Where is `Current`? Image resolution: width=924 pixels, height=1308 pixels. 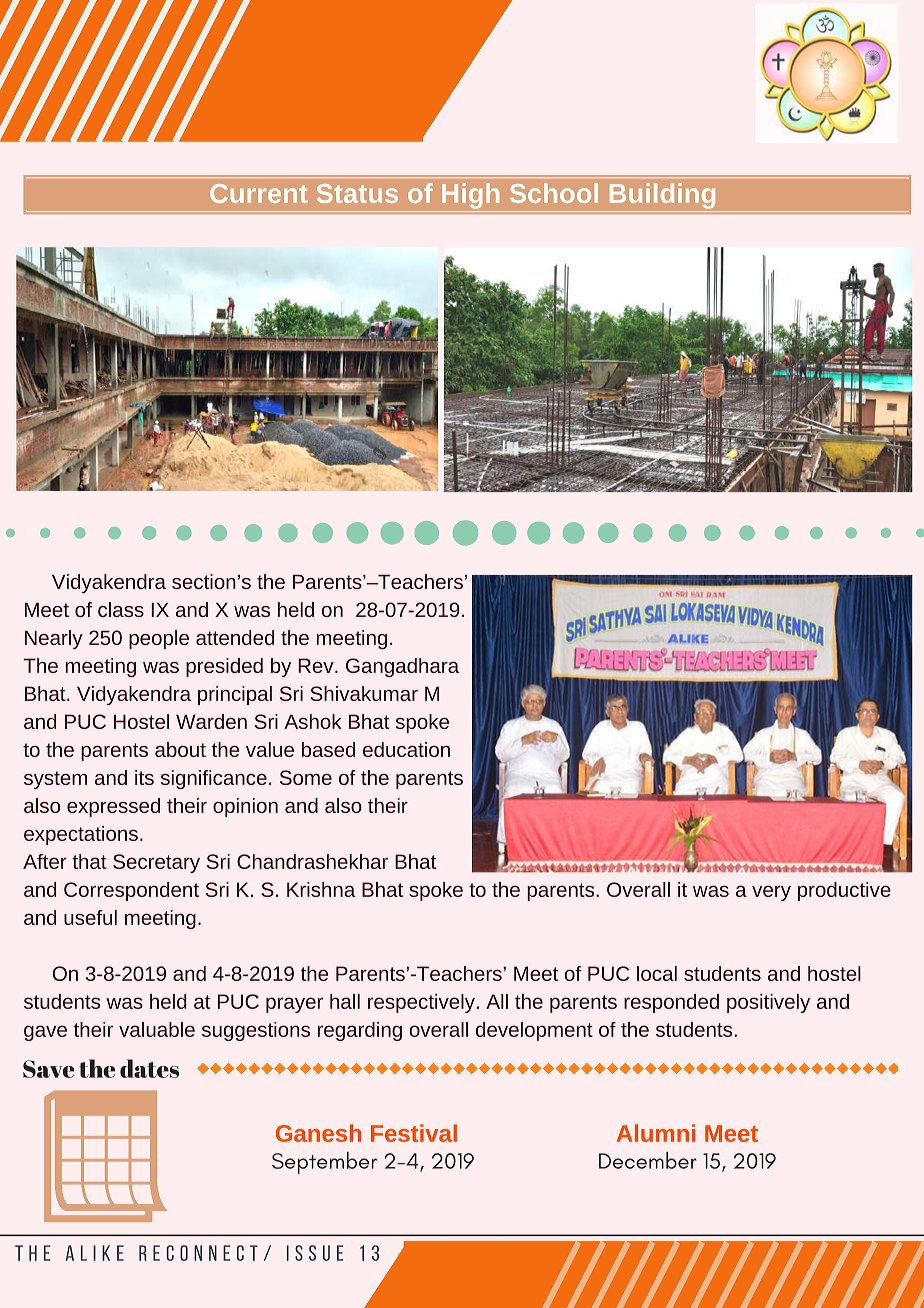 Current is located at coordinates (259, 193).
